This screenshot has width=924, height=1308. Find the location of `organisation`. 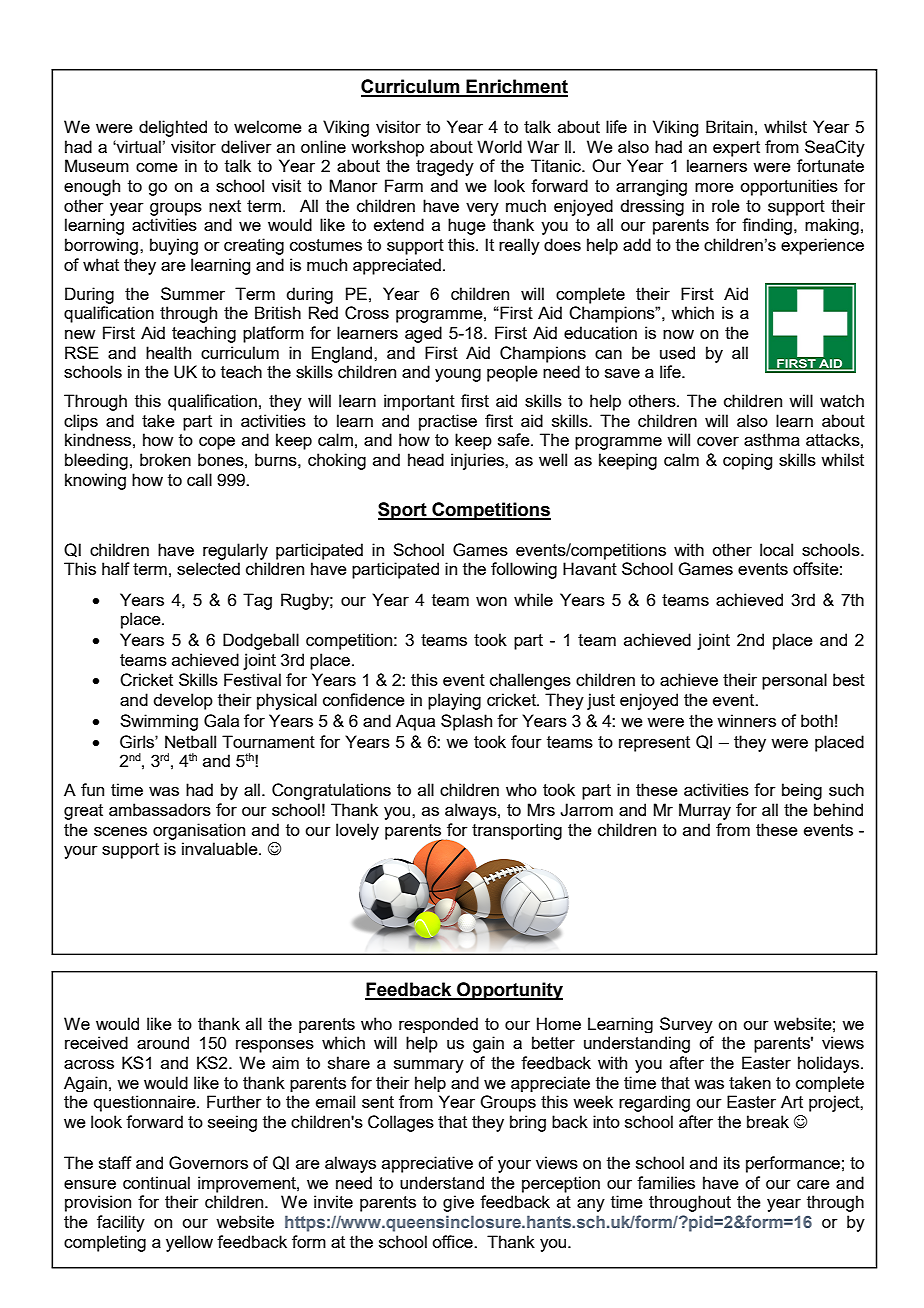

organisation is located at coordinates (199, 831).
